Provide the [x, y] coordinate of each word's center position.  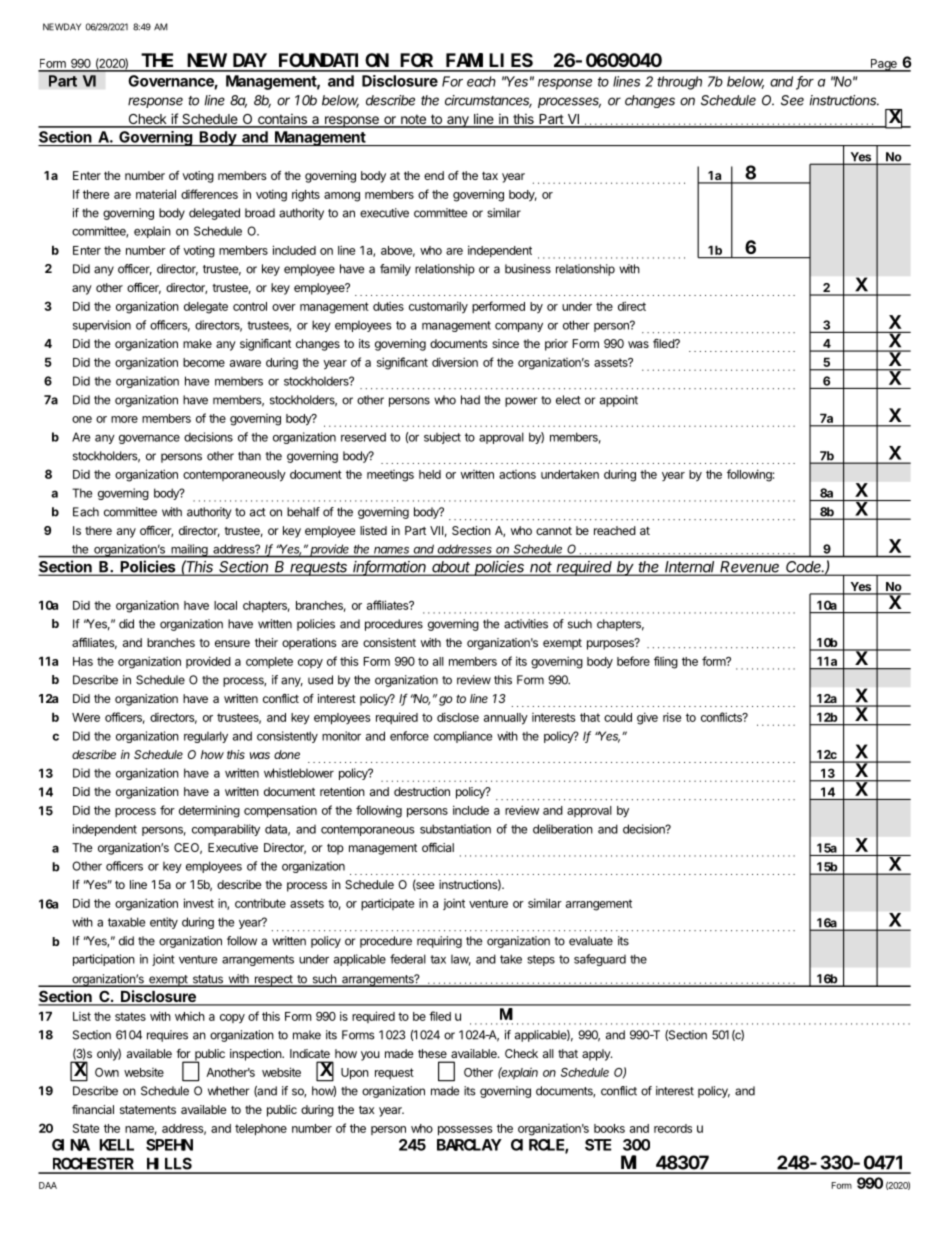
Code [805, 567]
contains [282, 120]
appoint [619, 401]
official [438, 847]
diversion [455, 362]
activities [526, 624]
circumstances [488, 101]
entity [164, 923]
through [679, 83]
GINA [71, 1145]
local [225, 605]
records [673, 1128]
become [204, 362]
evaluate [591, 941]
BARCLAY [469, 1145]
